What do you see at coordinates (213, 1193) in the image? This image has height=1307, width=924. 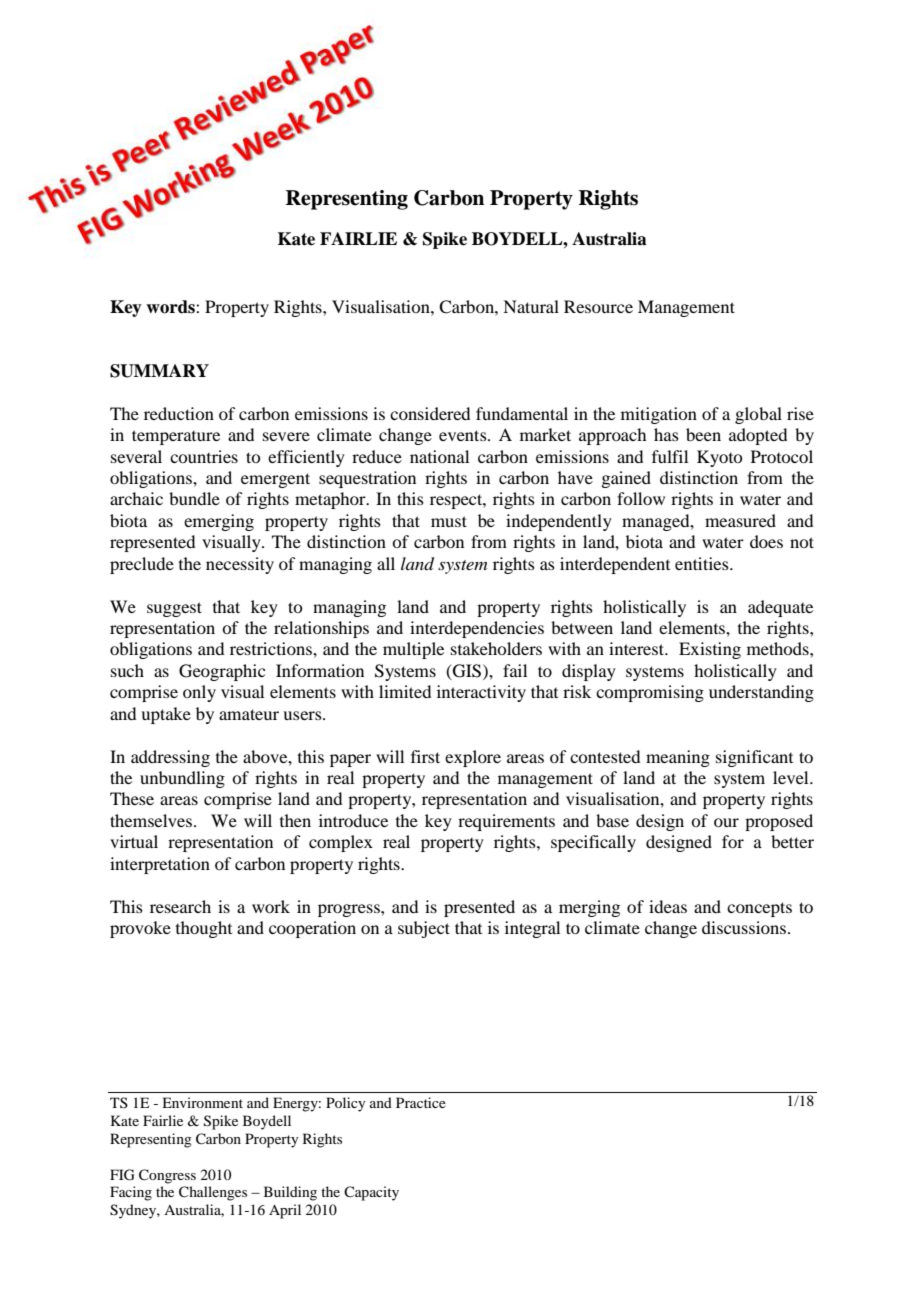 I see `Challenges` at bounding box center [213, 1193].
